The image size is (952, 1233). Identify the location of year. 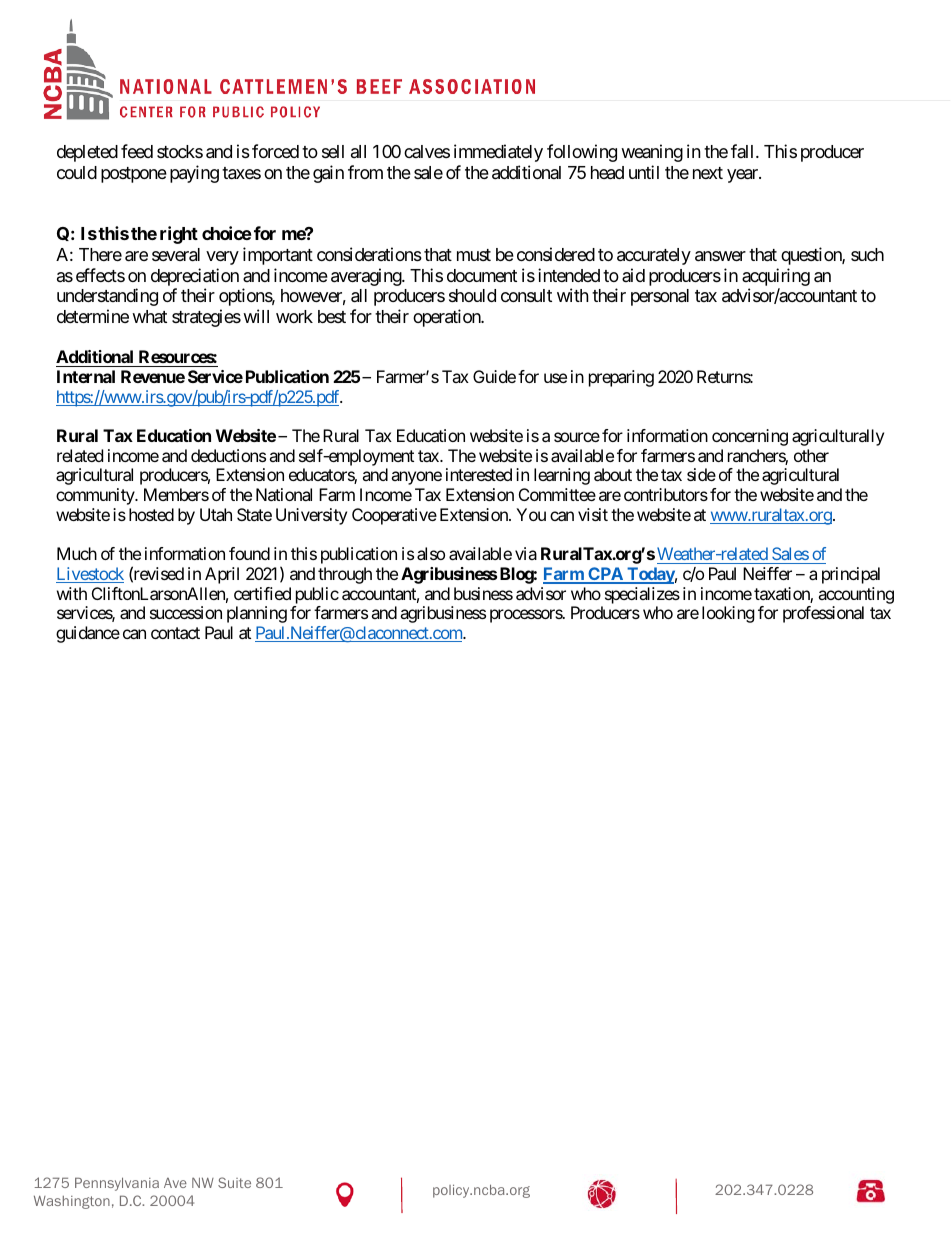
(743, 176).
